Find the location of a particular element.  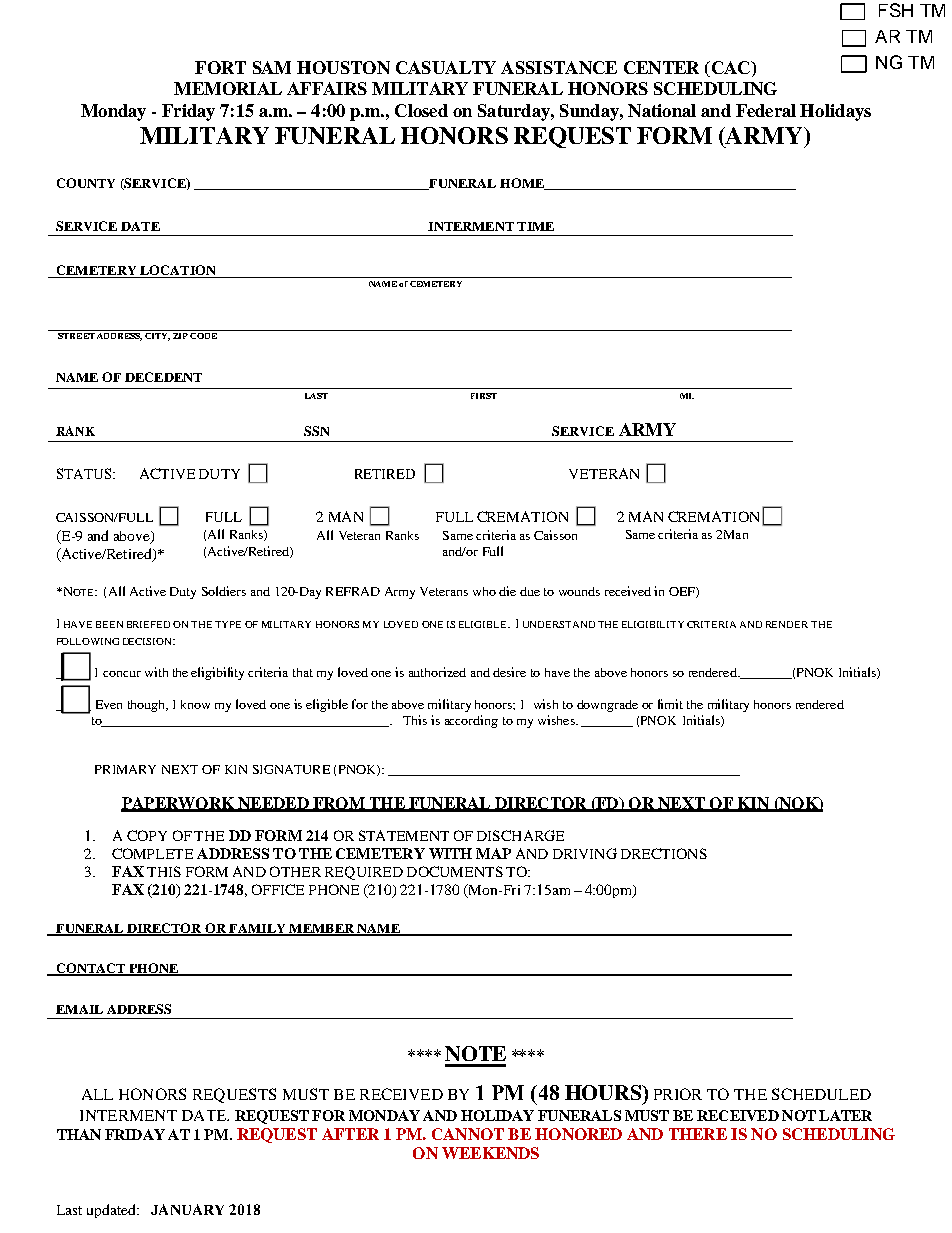

CAC is located at coordinates (731, 69).
